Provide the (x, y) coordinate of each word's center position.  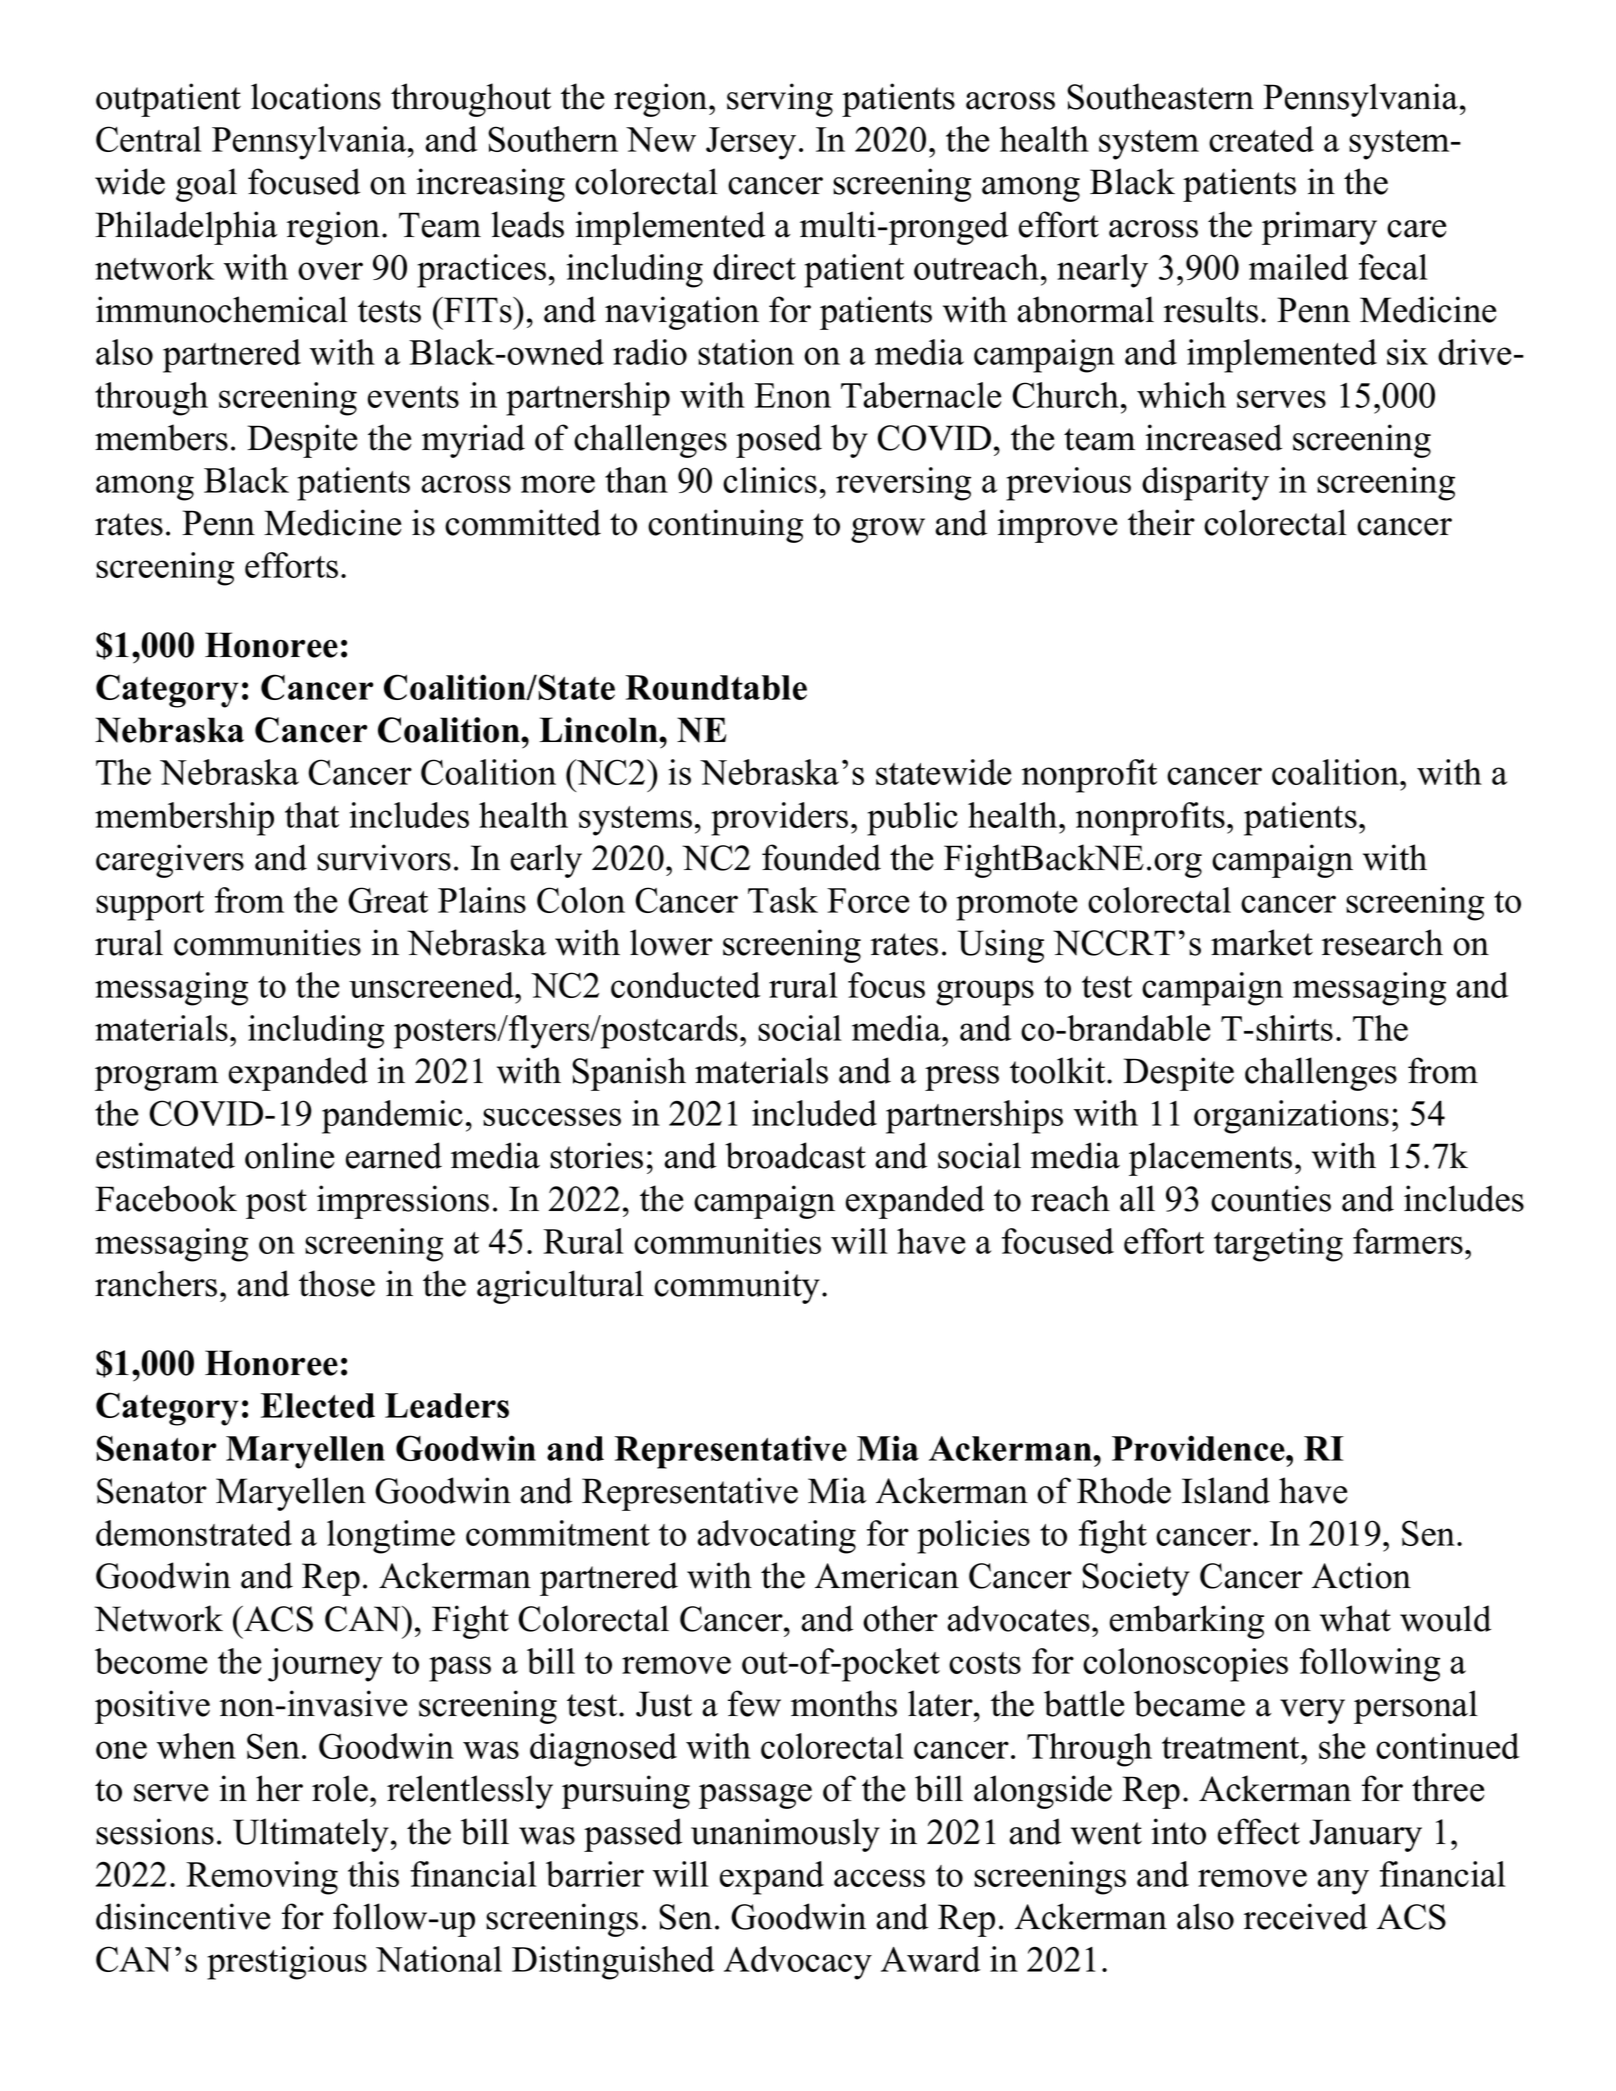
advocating (776, 1537)
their (1161, 522)
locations (316, 96)
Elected (318, 1405)
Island (1226, 1490)
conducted (685, 985)
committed (523, 522)
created (1261, 139)
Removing (262, 1878)
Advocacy (798, 1963)
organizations (1291, 1117)
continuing (725, 526)
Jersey (751, 143)
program (156, 1078)
